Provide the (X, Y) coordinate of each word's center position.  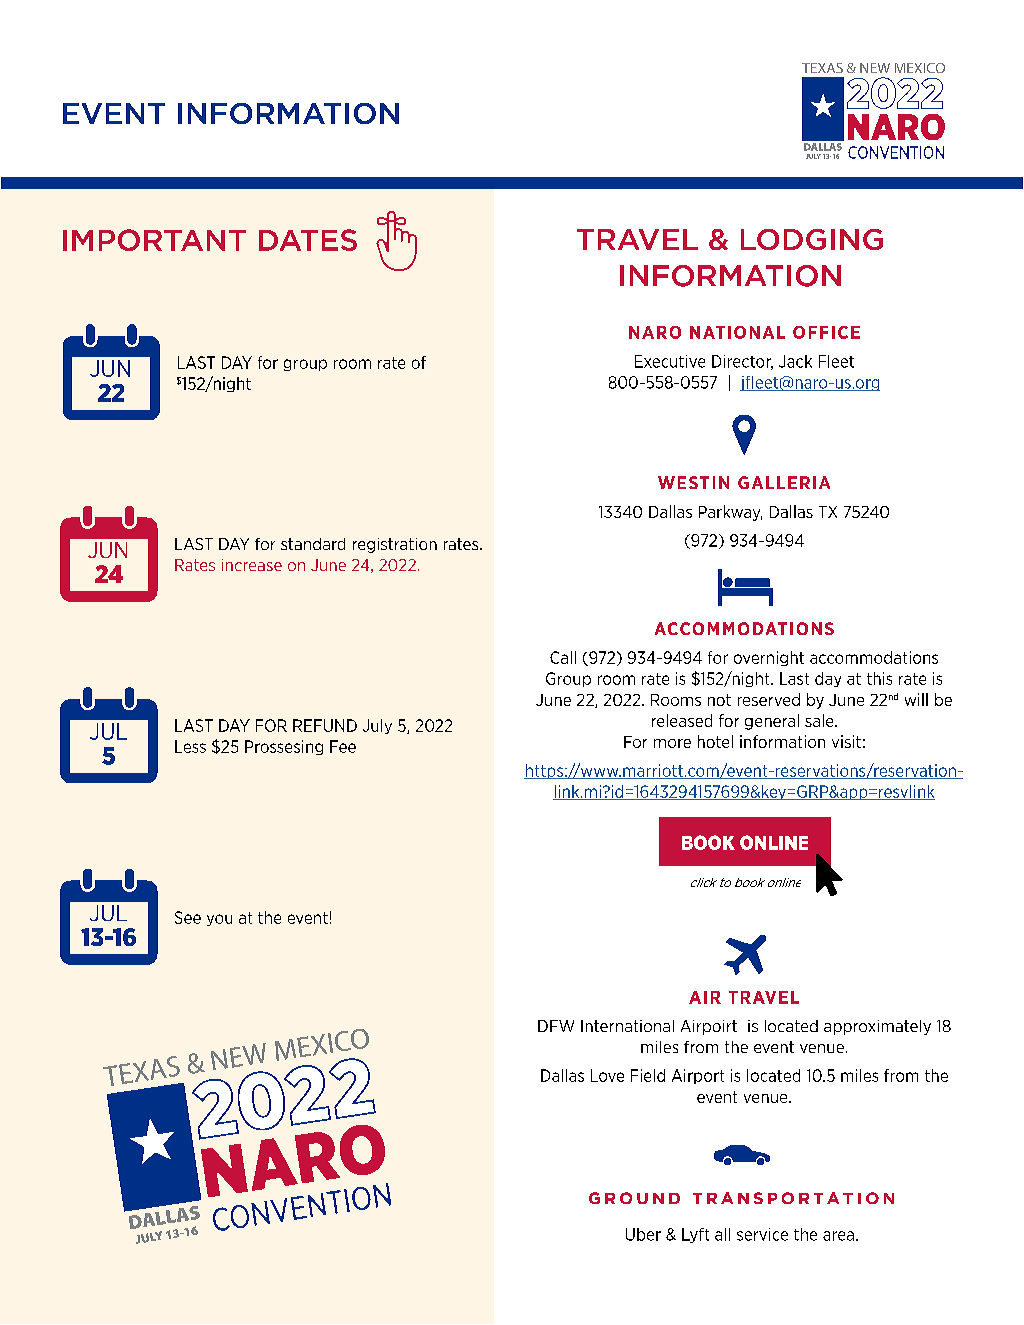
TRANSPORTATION (793, 1198)
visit (846, 741)
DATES (308, 240)
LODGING (812, 239)
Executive (670, 361)
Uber (643, 1234)
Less (190, 746)
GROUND (634, 1198)
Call (563, 657)
